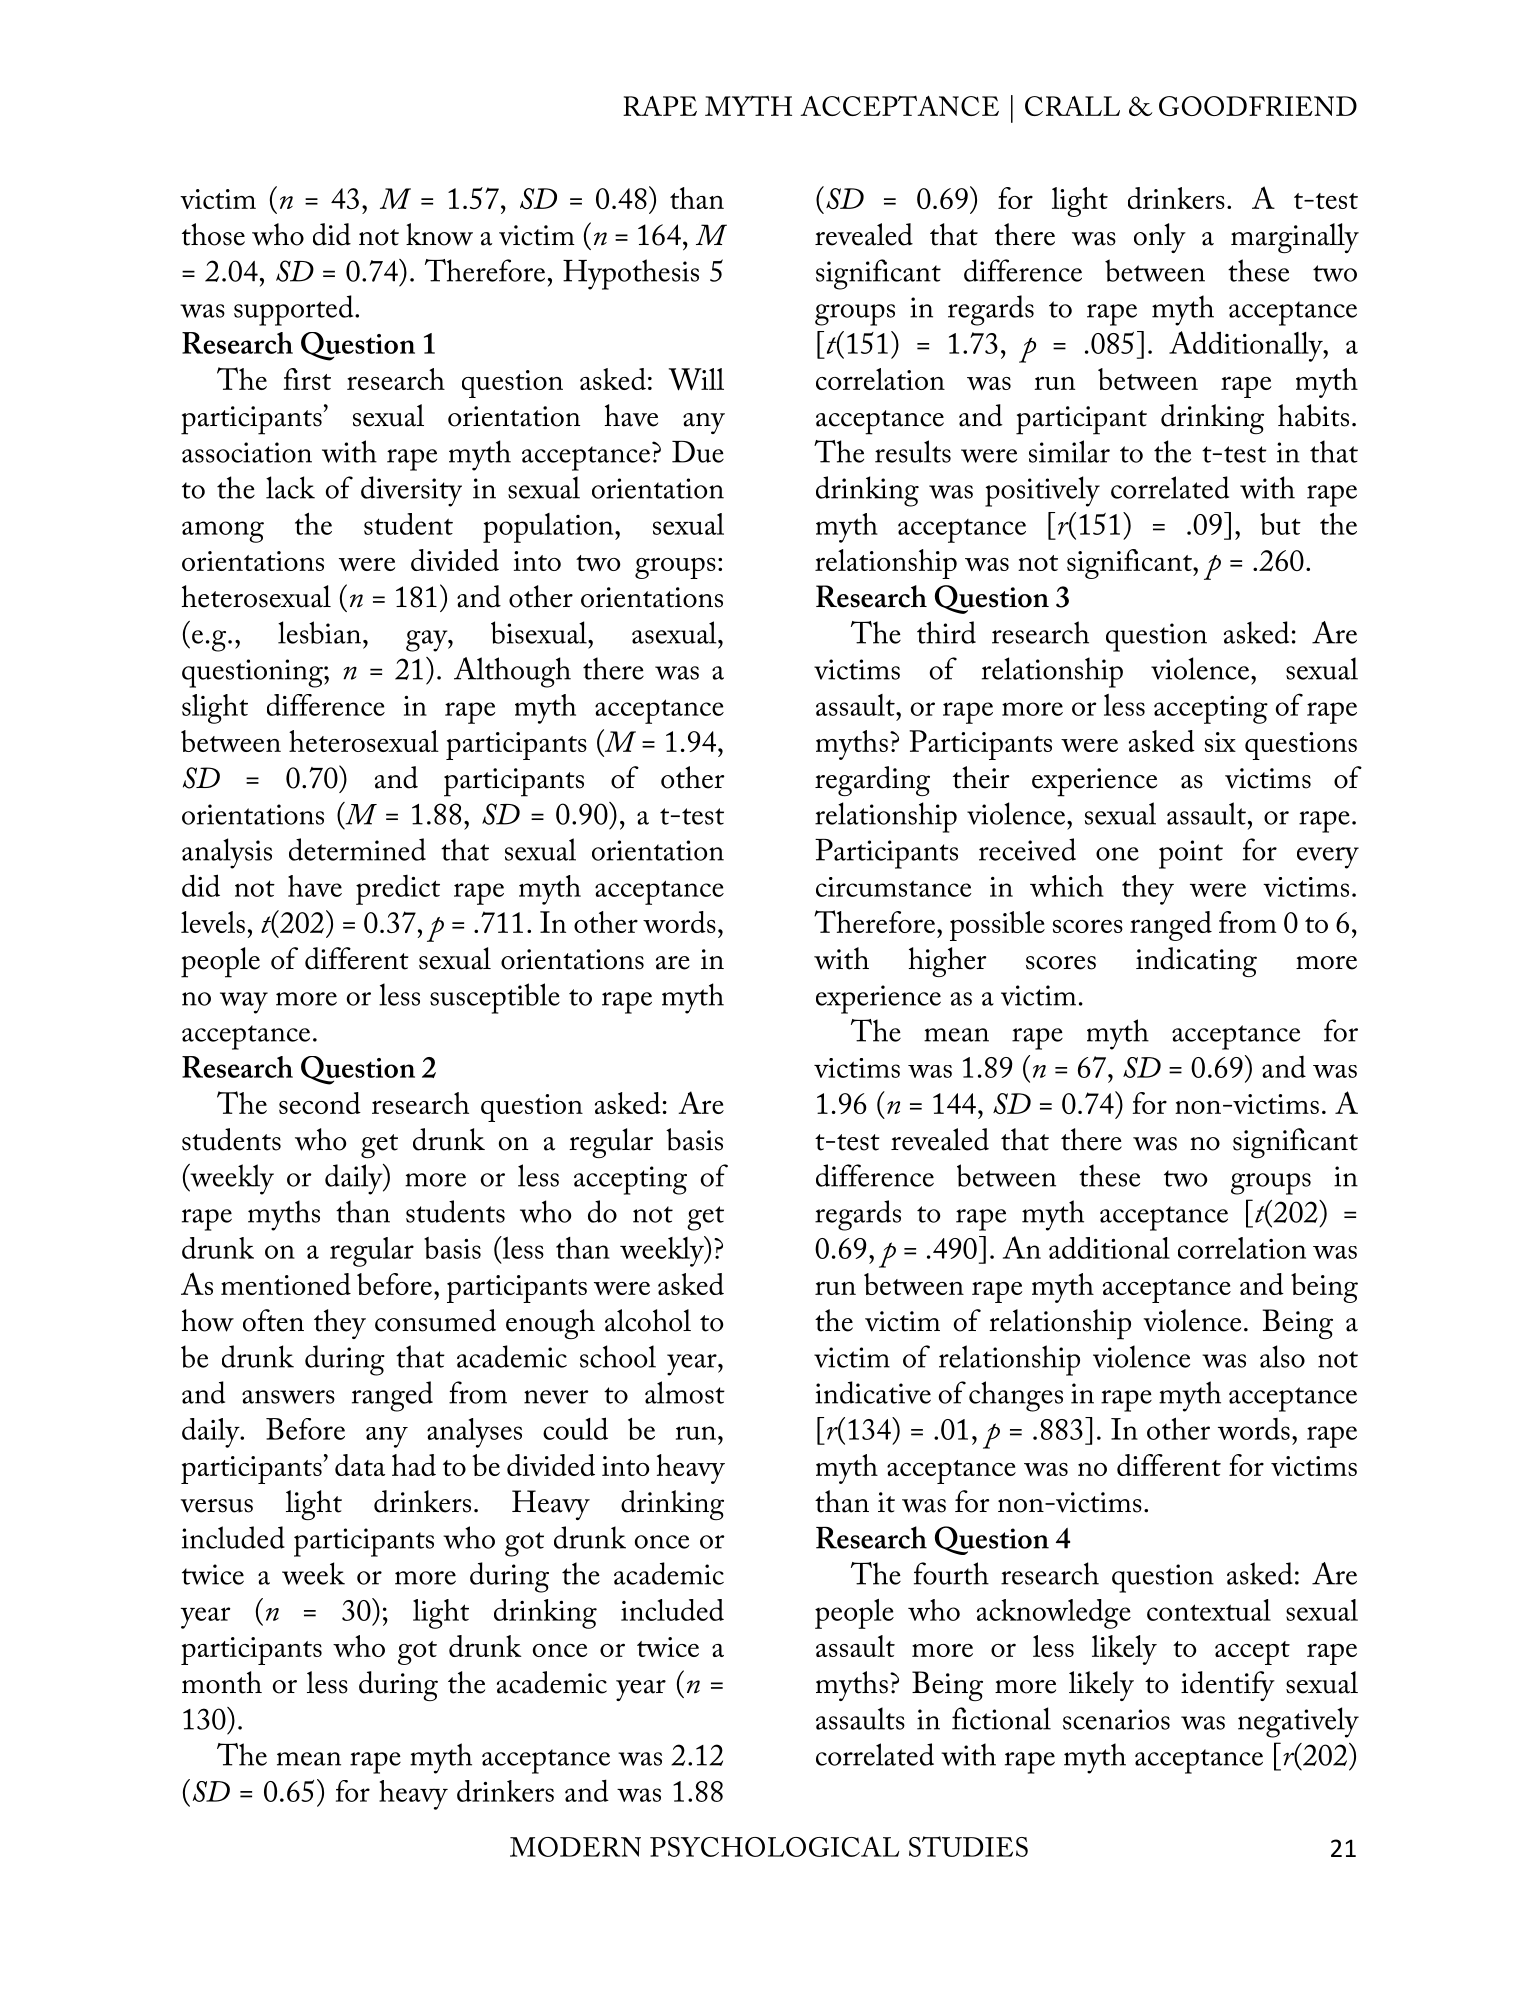  I want to click on month, so click(222, 1682).
